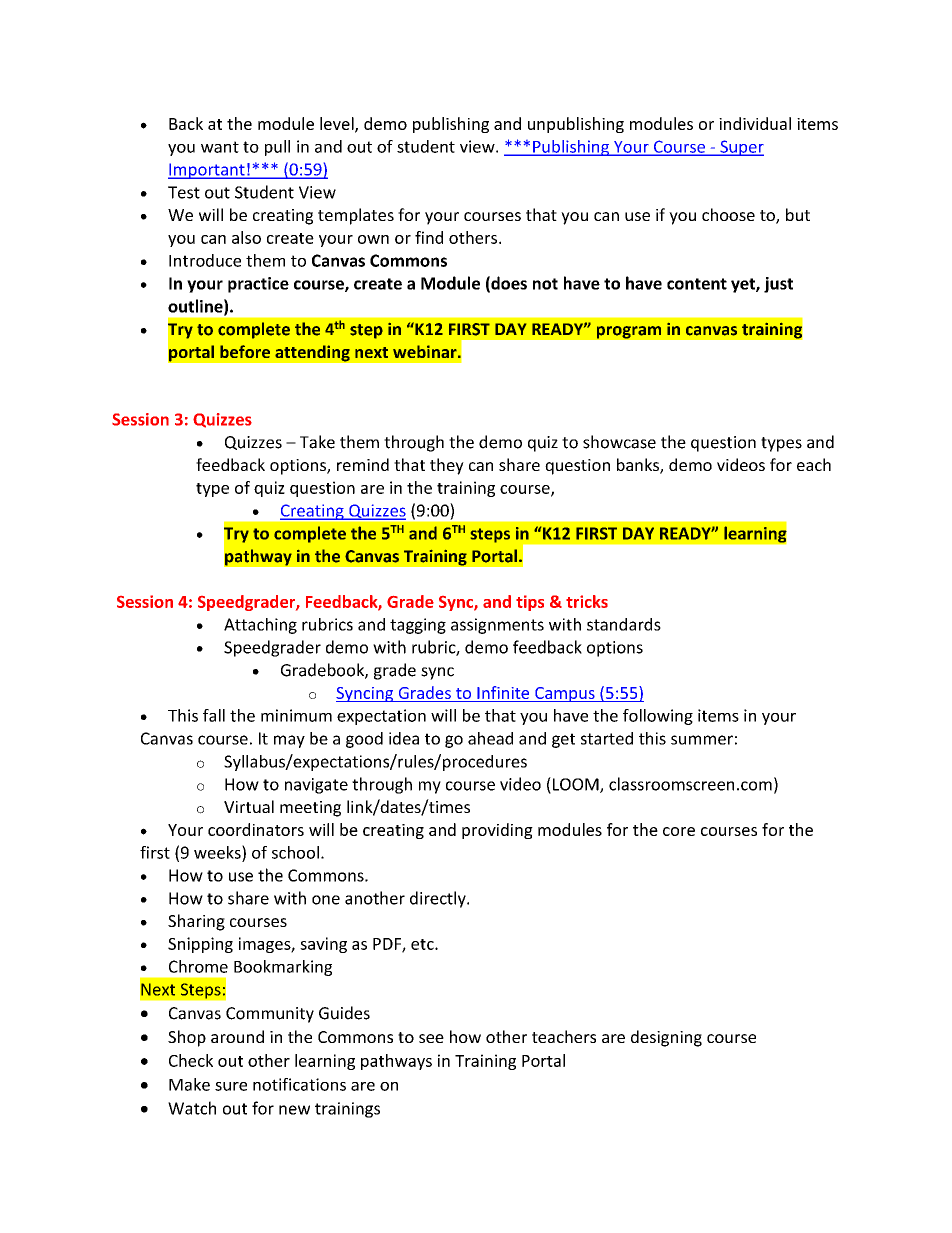 The image size is (952, 1233). What do you see at coordinates (431, 1038) in the screenshot?
I see `see` at bounding box center [431, 1038].
